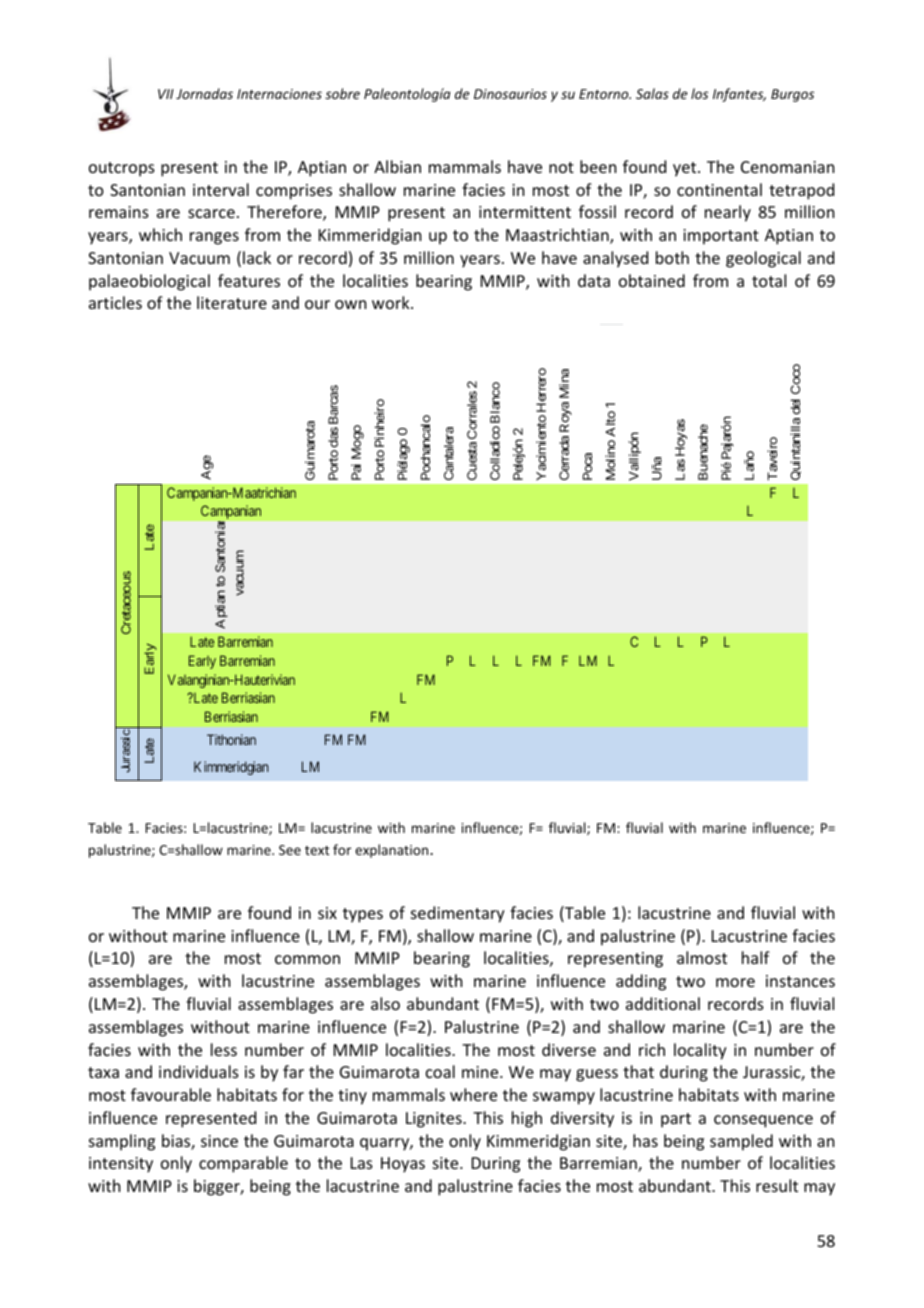 The image size is (924, 1308). Describe the element at coordinates (317, 850) in the page. I see `text` at that location.
